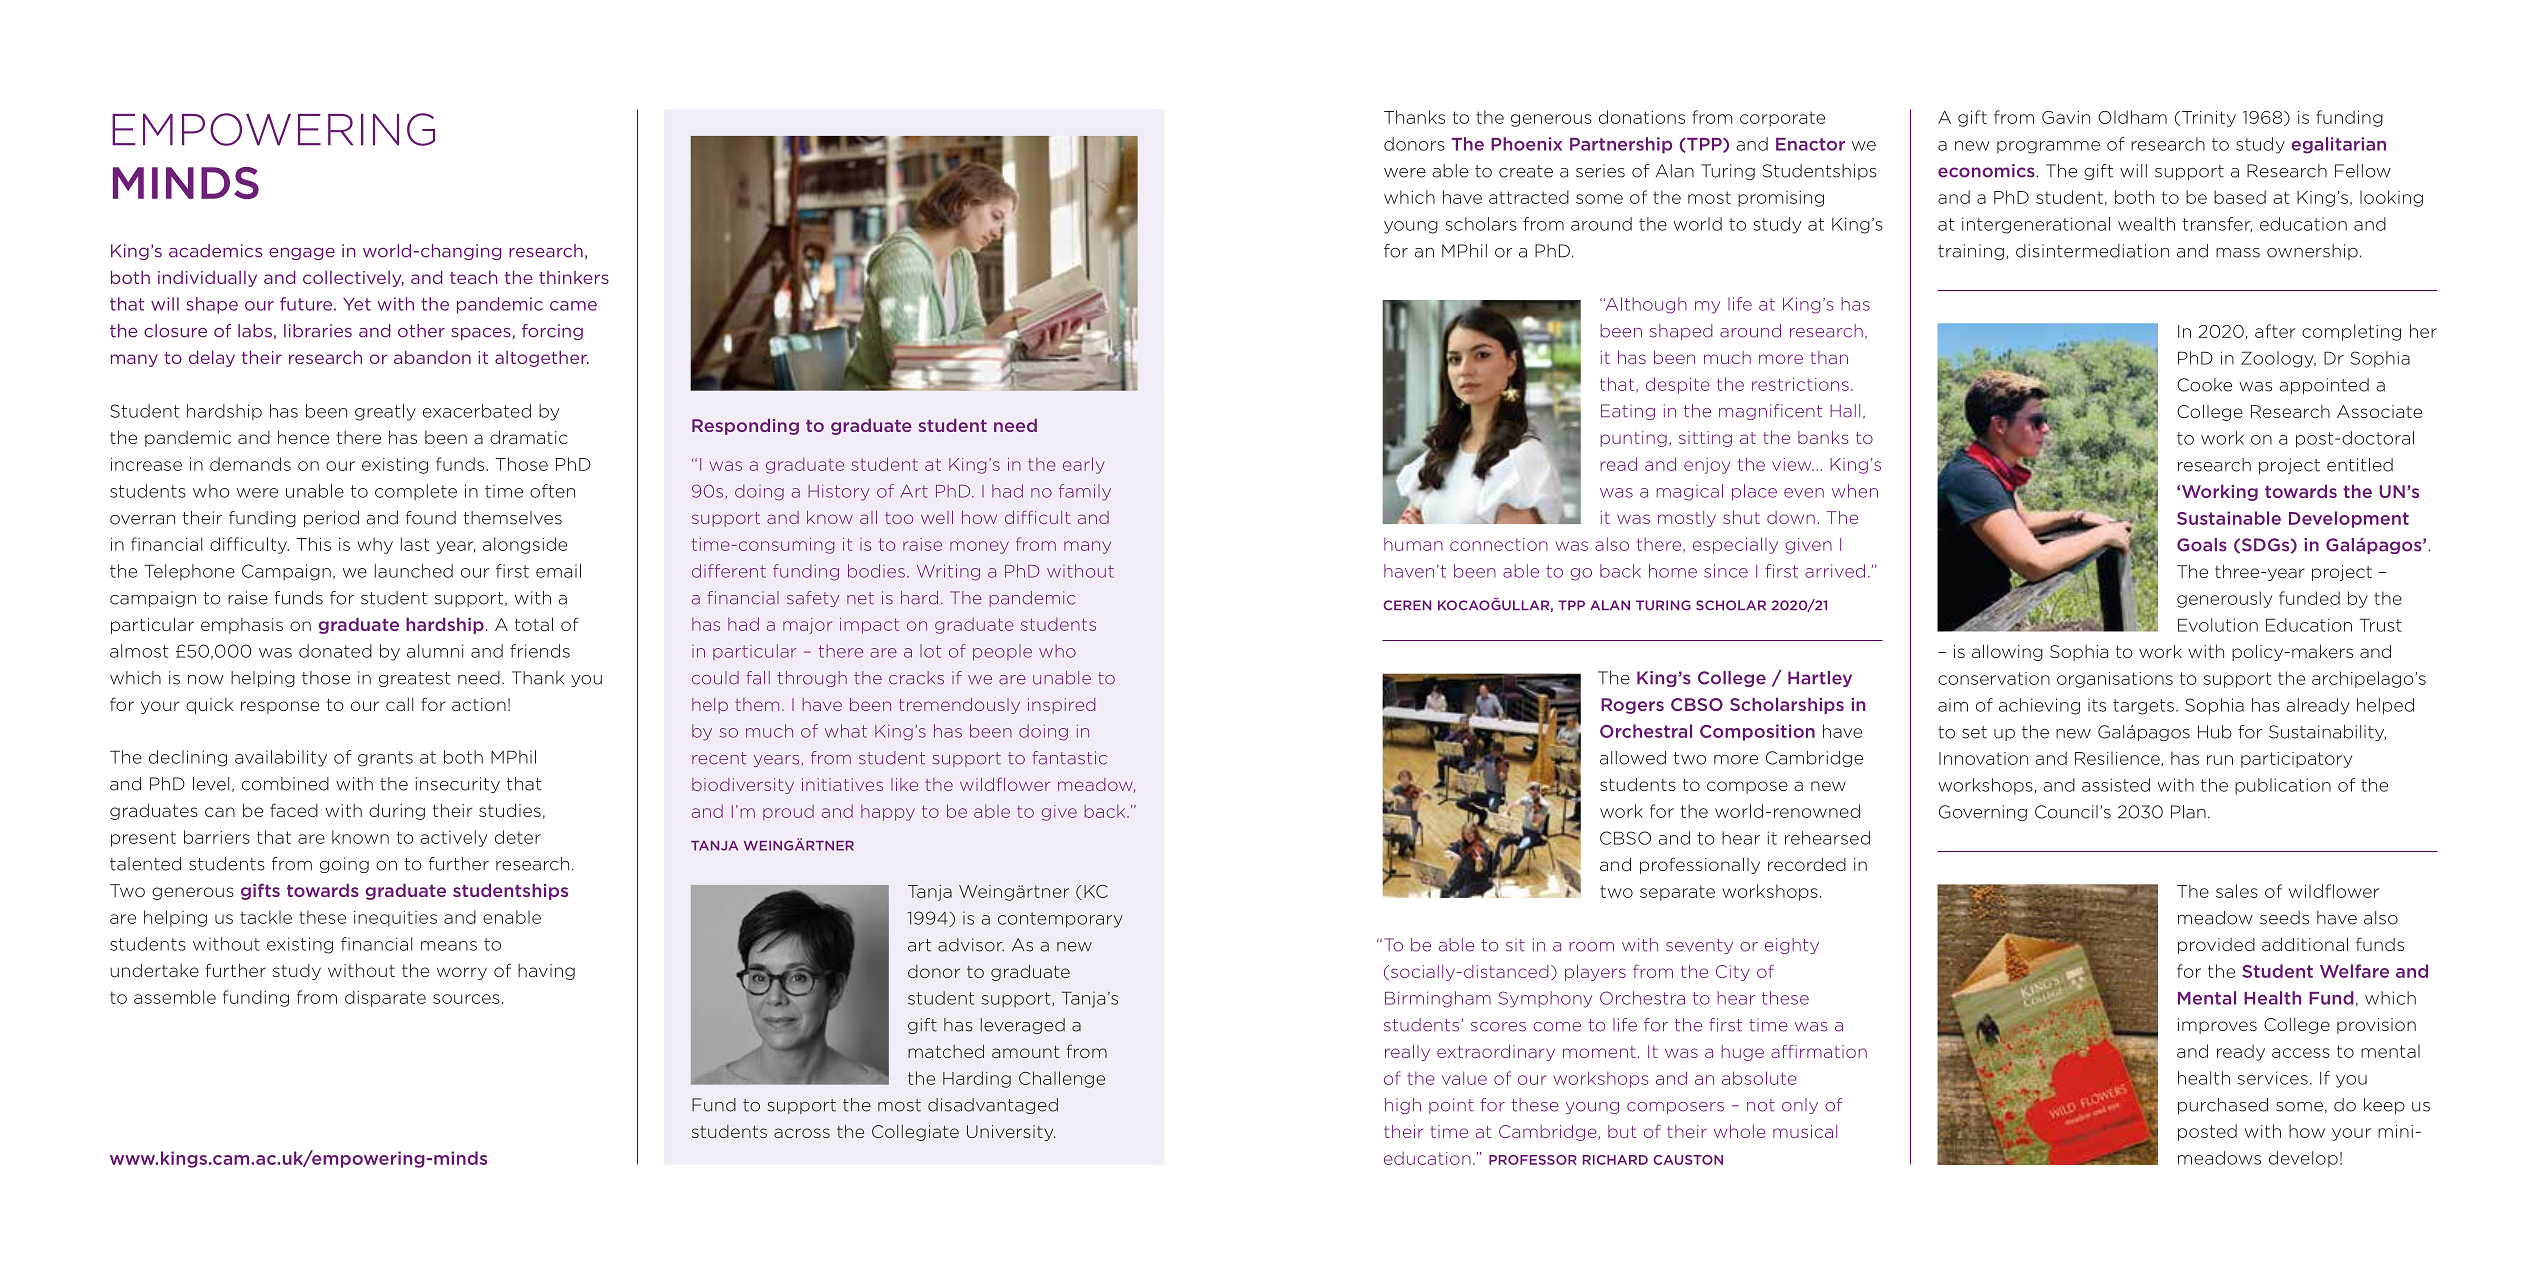 This image has height=1274, width=2547. What do you see at coordinates (2237, 891) in the image?
I see `sales` at bounding box center [2237, 891].
